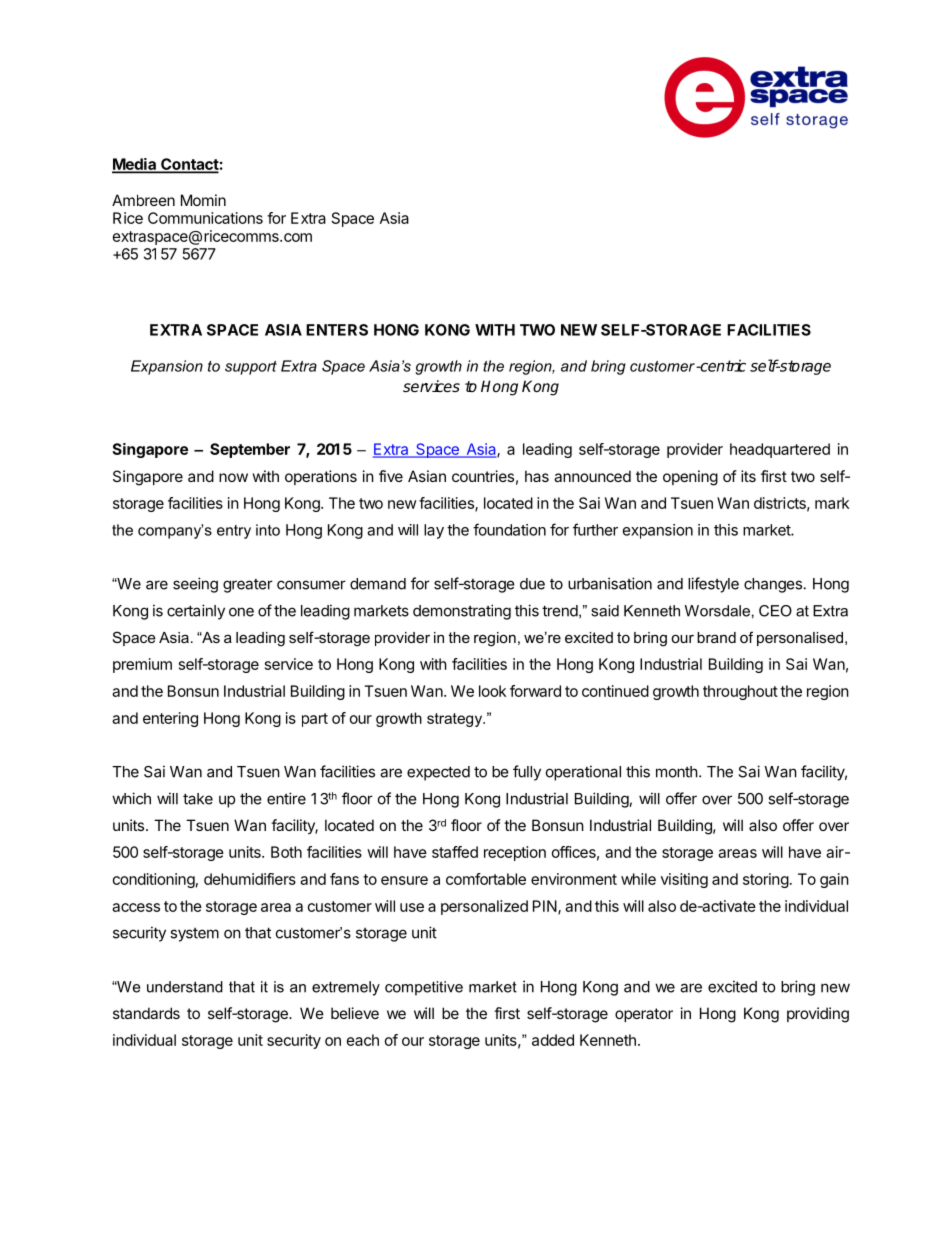 The width and height of the page is (952, 1233). What do you see at coordinates (170, 719) in the page?
I see `entering` at bounding box center [170, 719].
